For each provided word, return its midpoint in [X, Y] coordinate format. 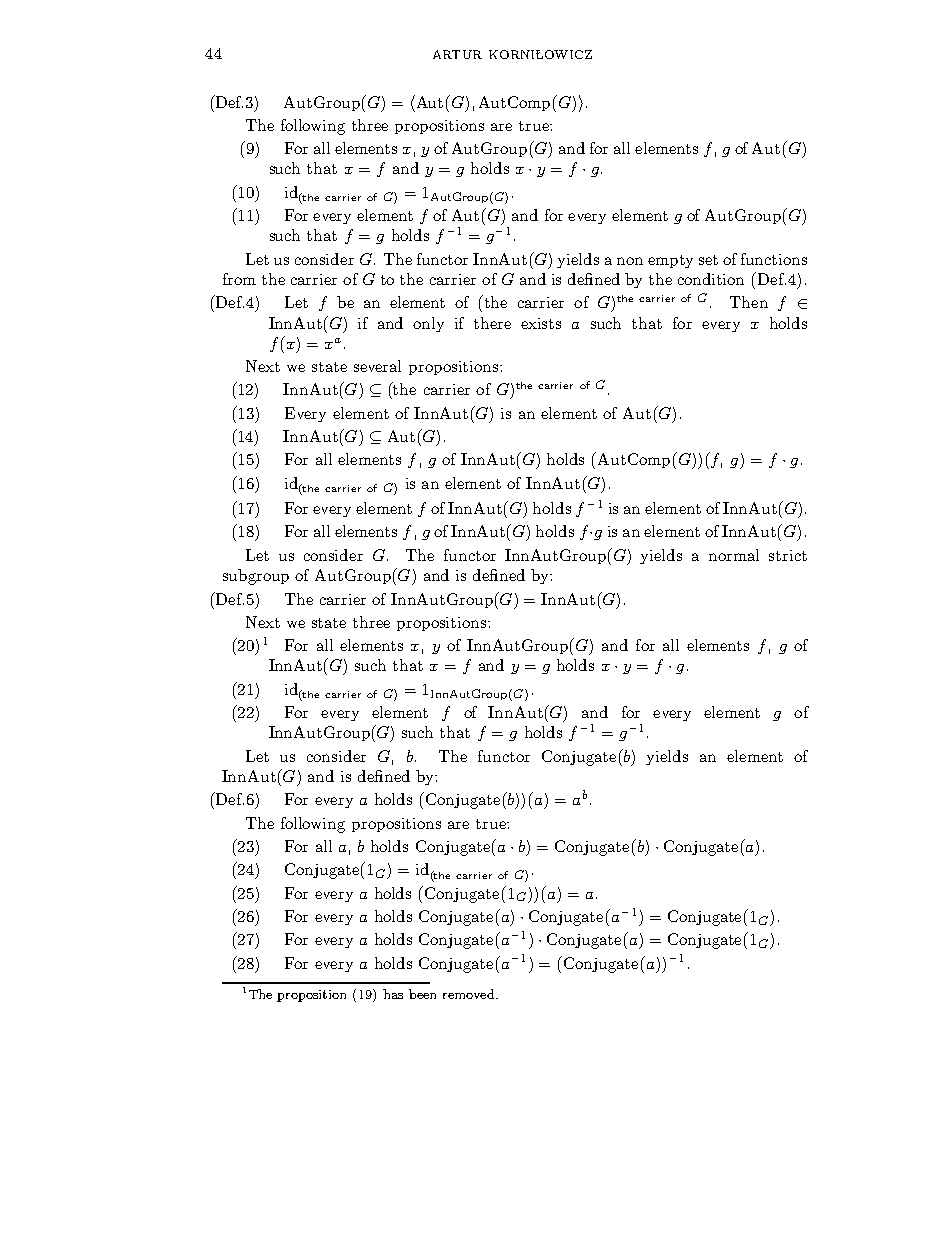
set [708, 260]
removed [470, 994]
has [393, 994]
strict [788, 555]
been [422, 994]
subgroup [256, 577]
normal [734, 555]
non [630, 261]
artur [457, 54]
